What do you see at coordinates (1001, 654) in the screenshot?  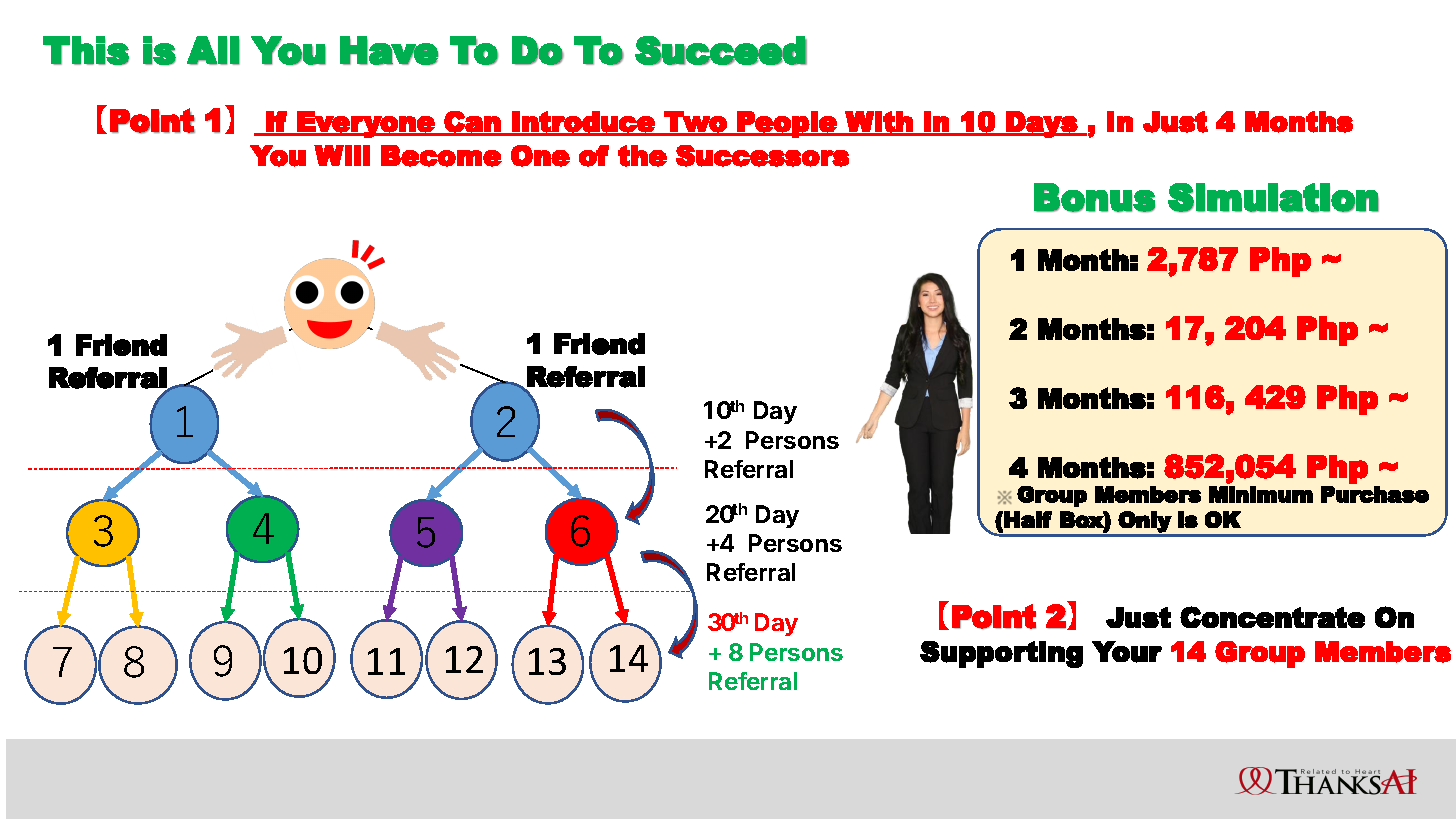 I see `Supporting` at bounding box center [1001, 654].
